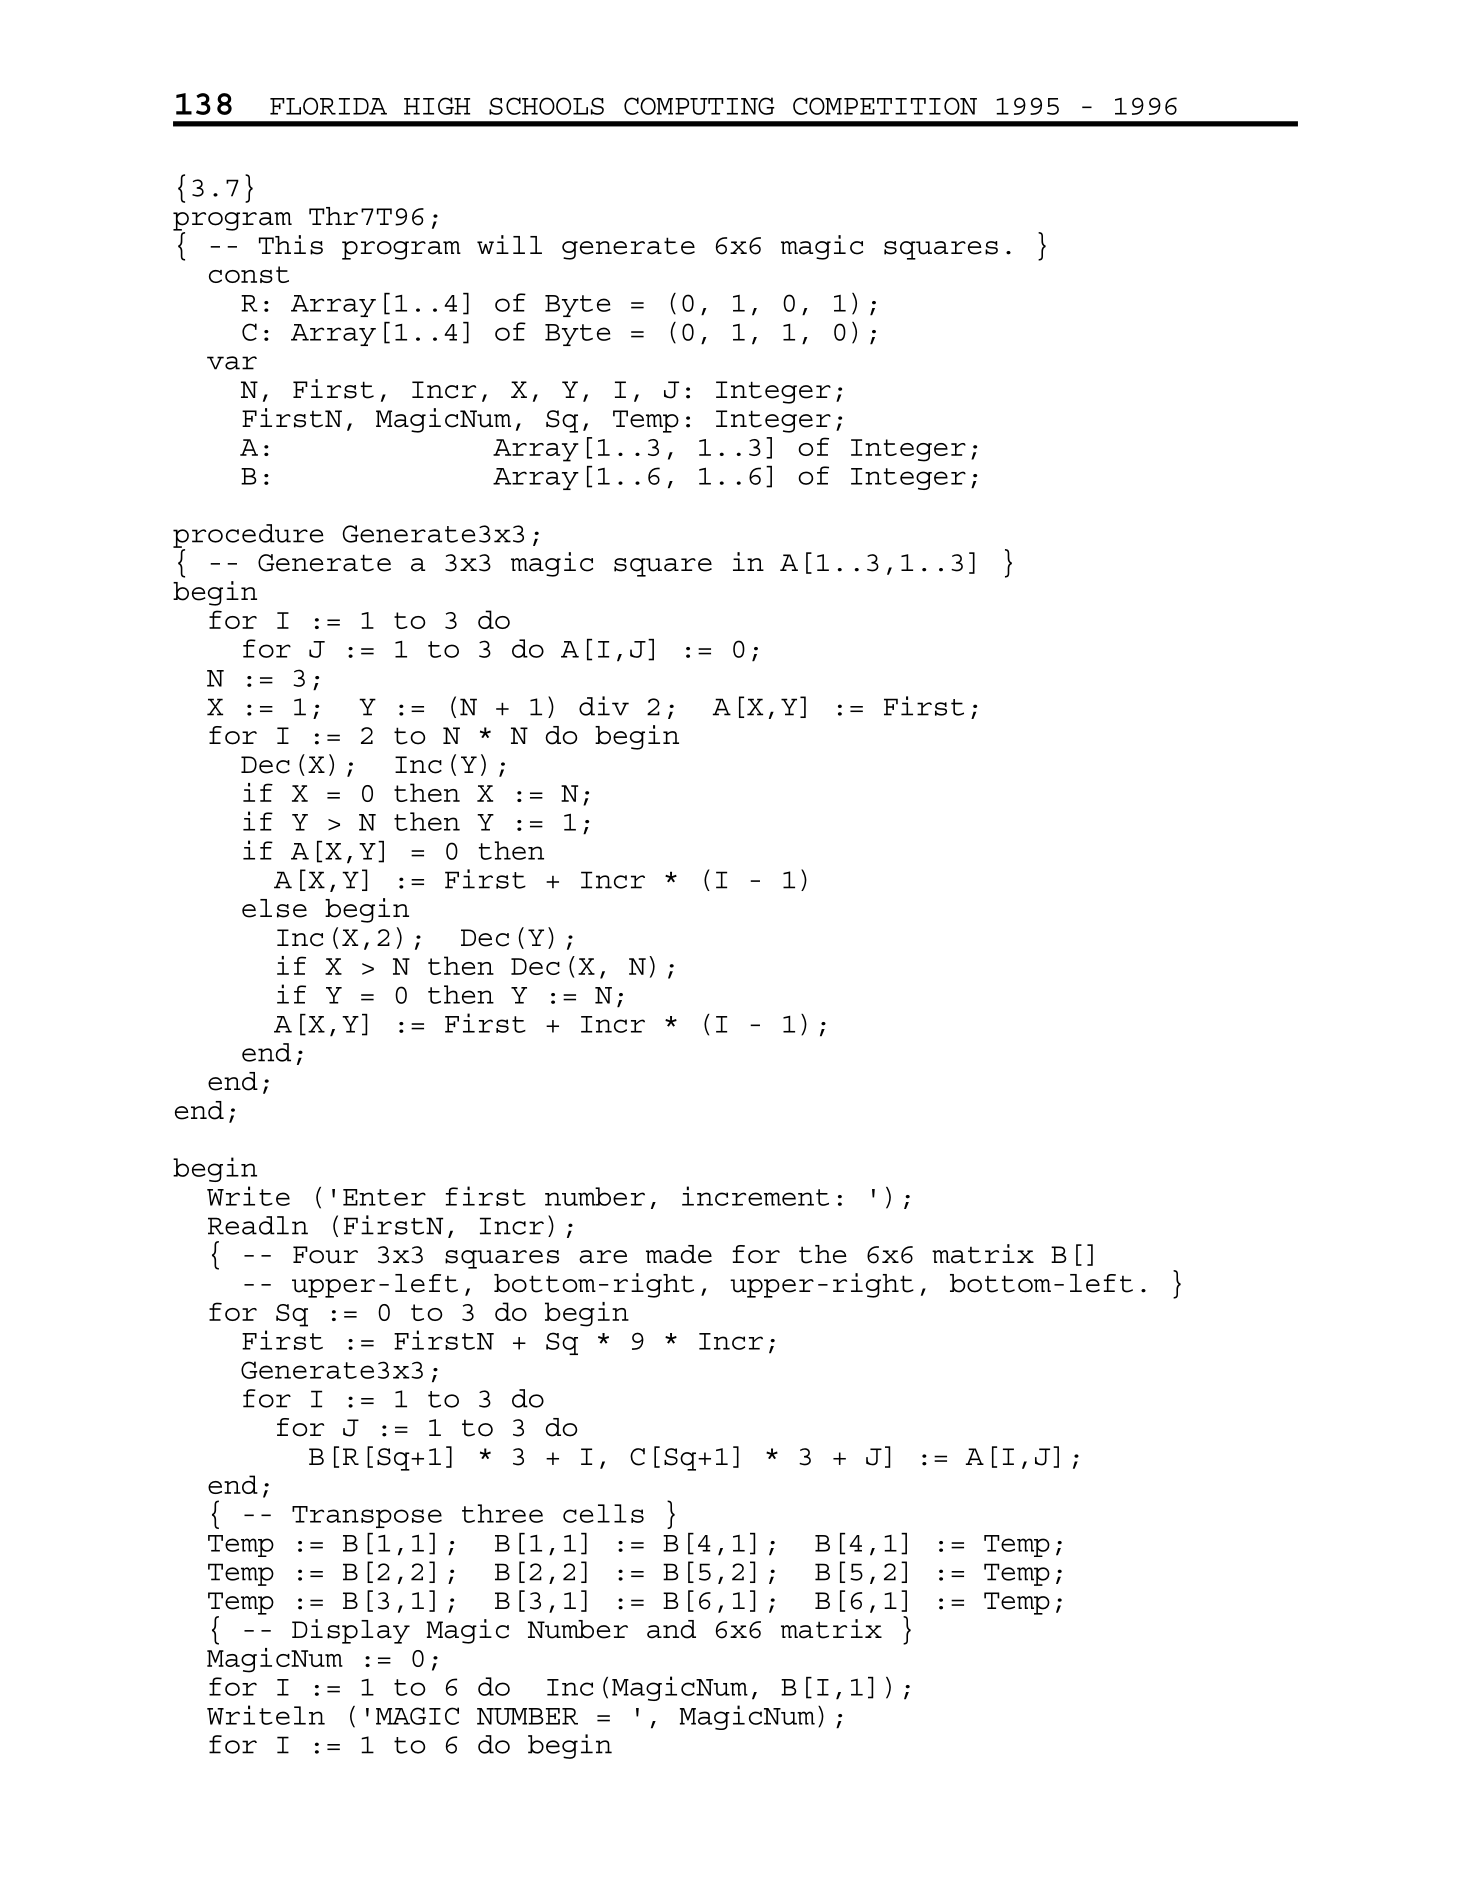 This page has height=1903, width=1471. Describe the element at coordinates (328, 106) in the page. I see `FLORIDA` at that location.
